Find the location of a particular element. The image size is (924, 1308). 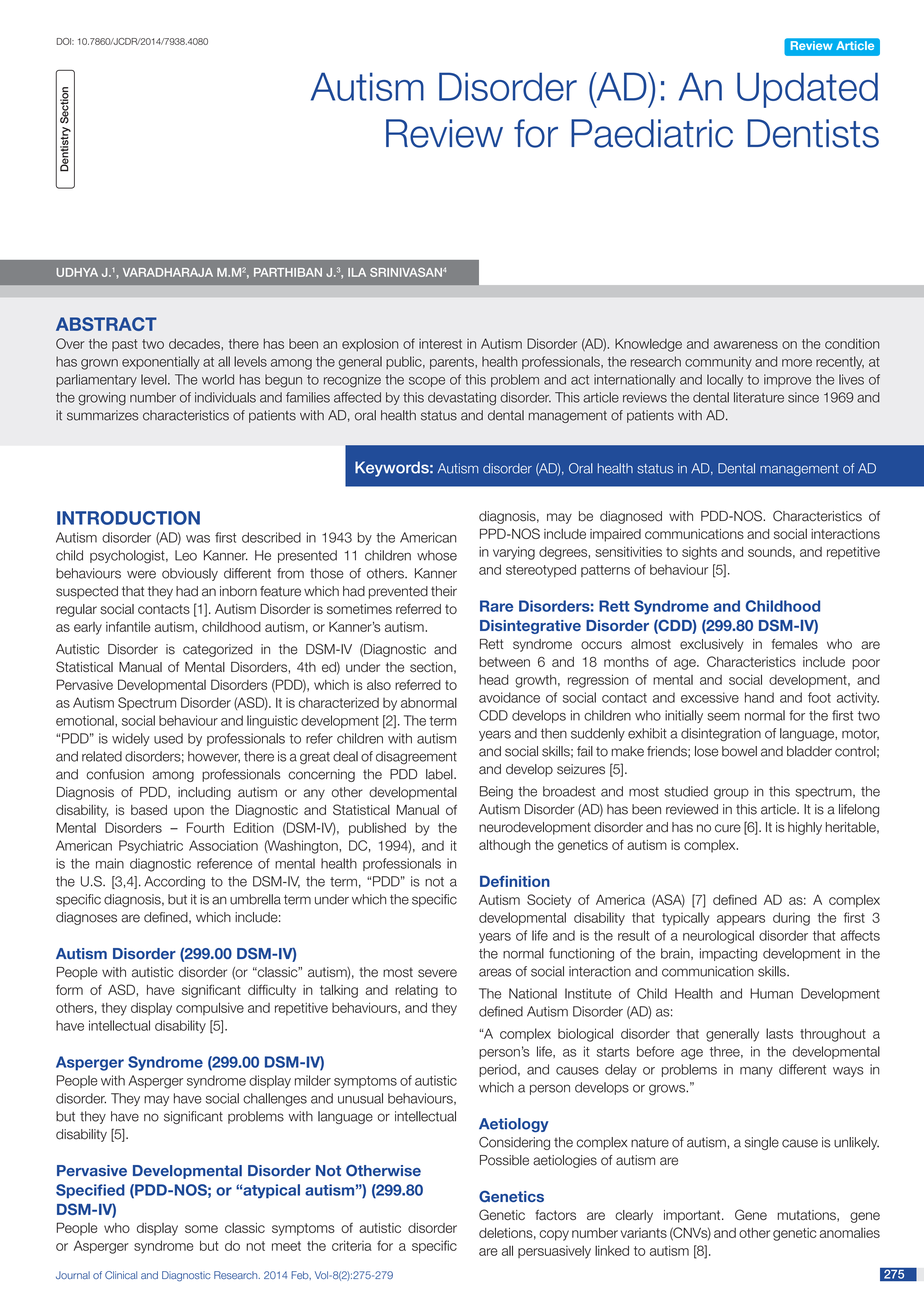

head is located at coordinates (494, 679).
